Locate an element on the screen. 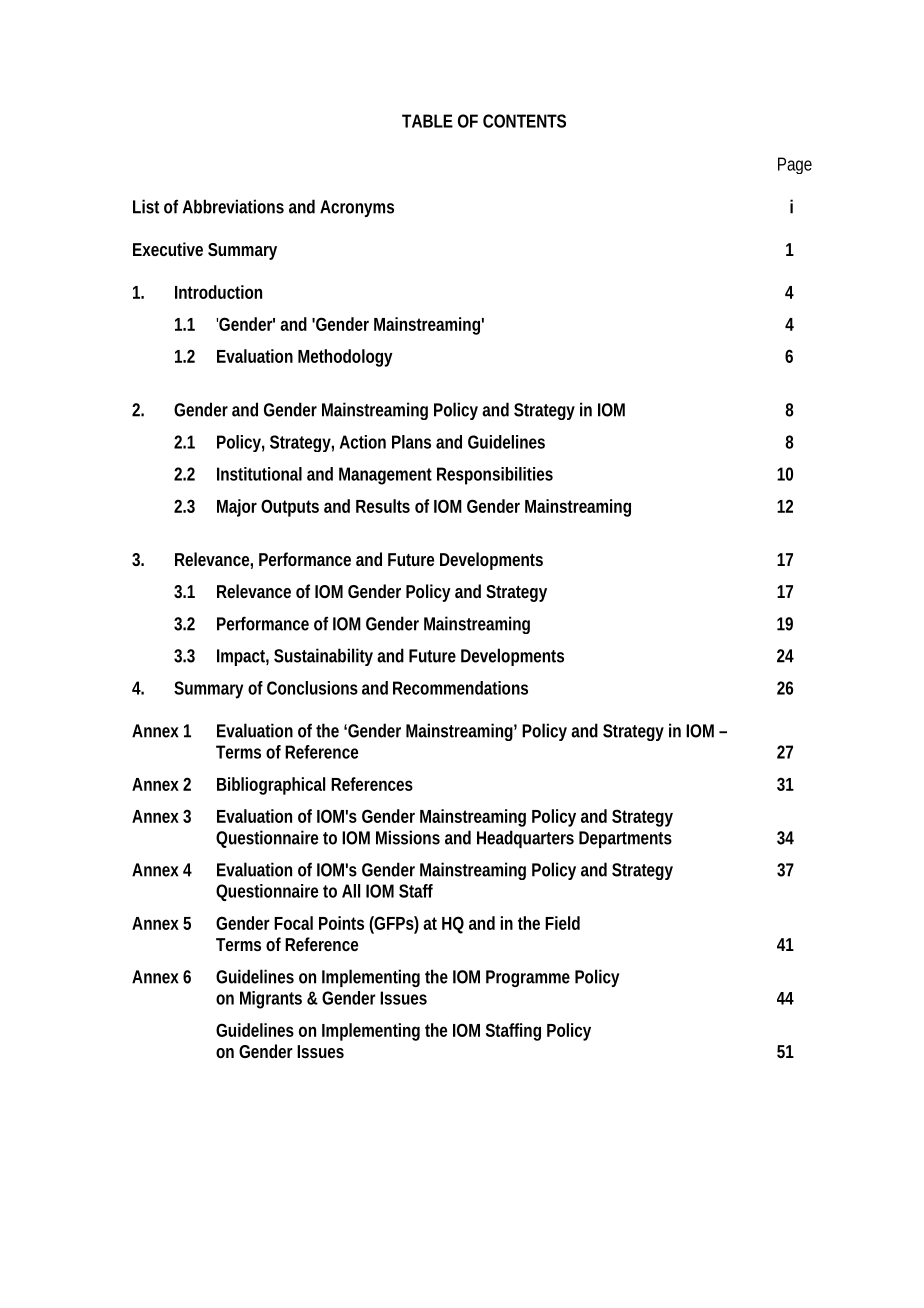  Migrants is located at coordinates (271, 1000).
